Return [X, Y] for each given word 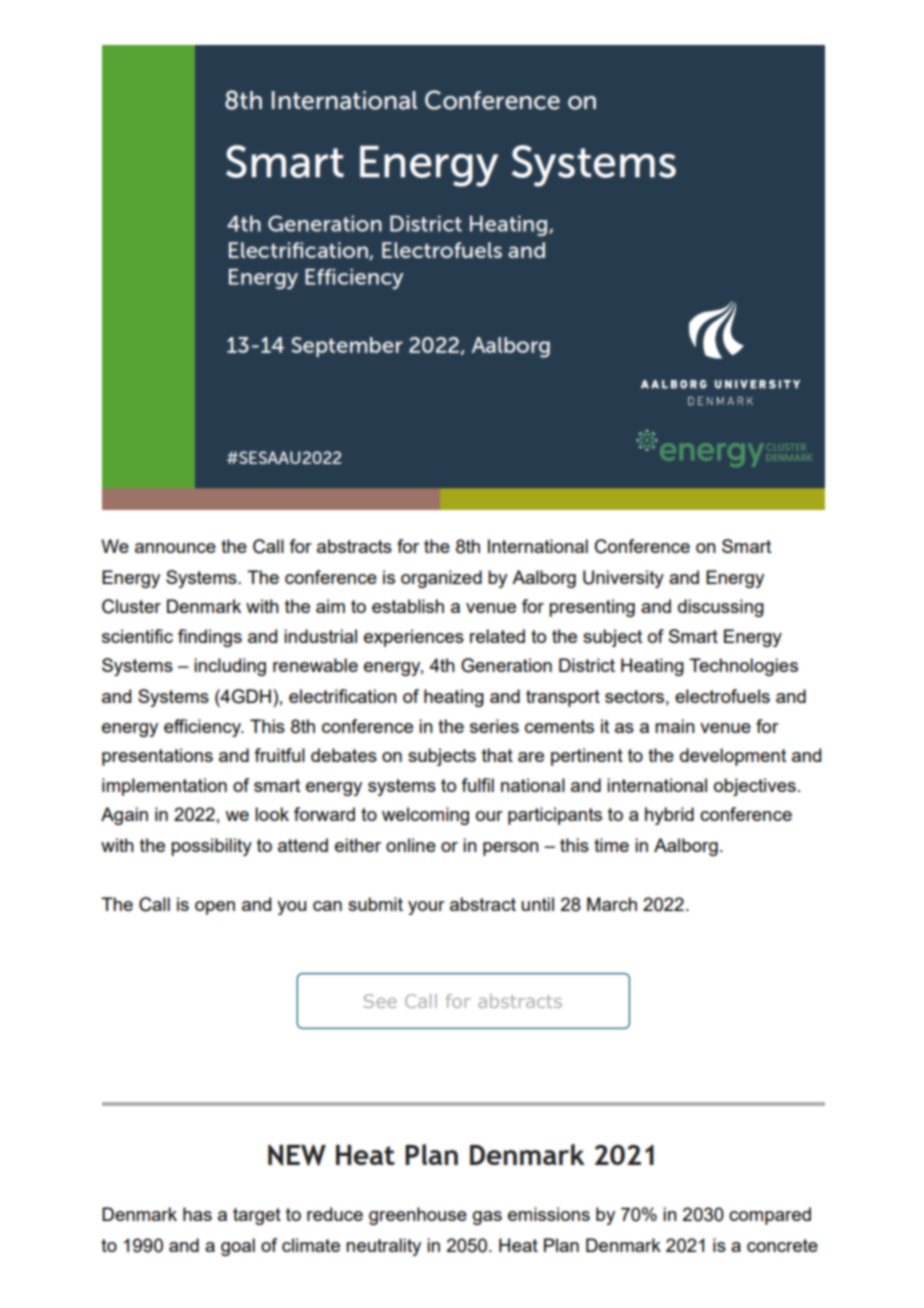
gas [487, 1218]
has [197, 1214]
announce [175, 548]
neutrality [383, 1247]
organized [441, 579]
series [494, 726]
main [675, 726]
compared [770, 1216]
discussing [721, 608]
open [215, 908]
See [380, 1001]
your [426, 908]
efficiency [203, 728]
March [612, 904]
